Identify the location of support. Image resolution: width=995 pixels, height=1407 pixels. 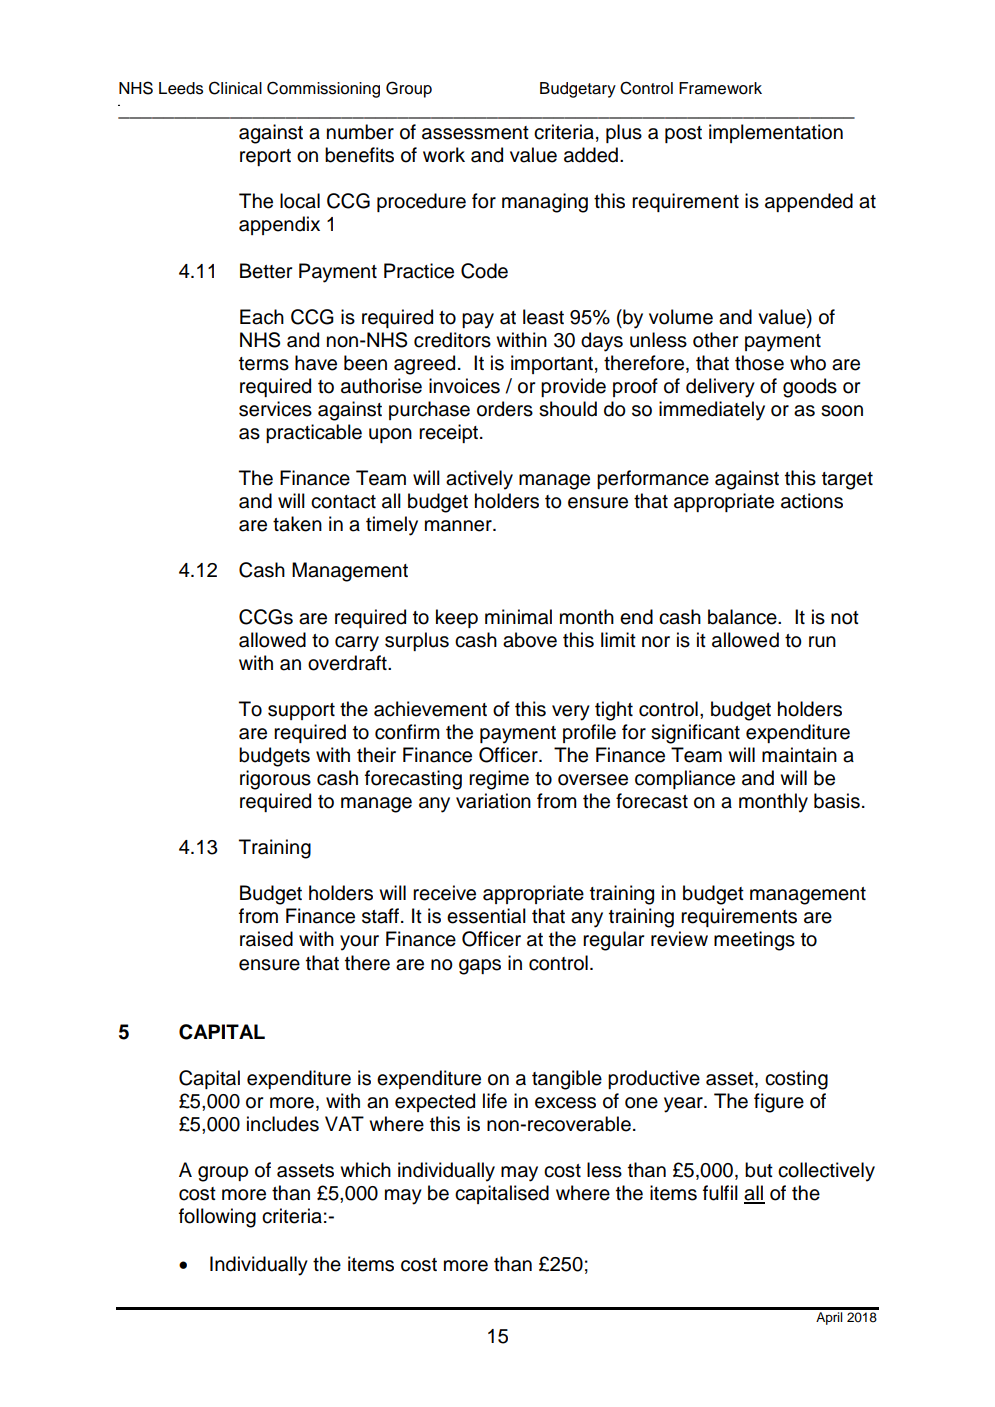
(301, 711).
